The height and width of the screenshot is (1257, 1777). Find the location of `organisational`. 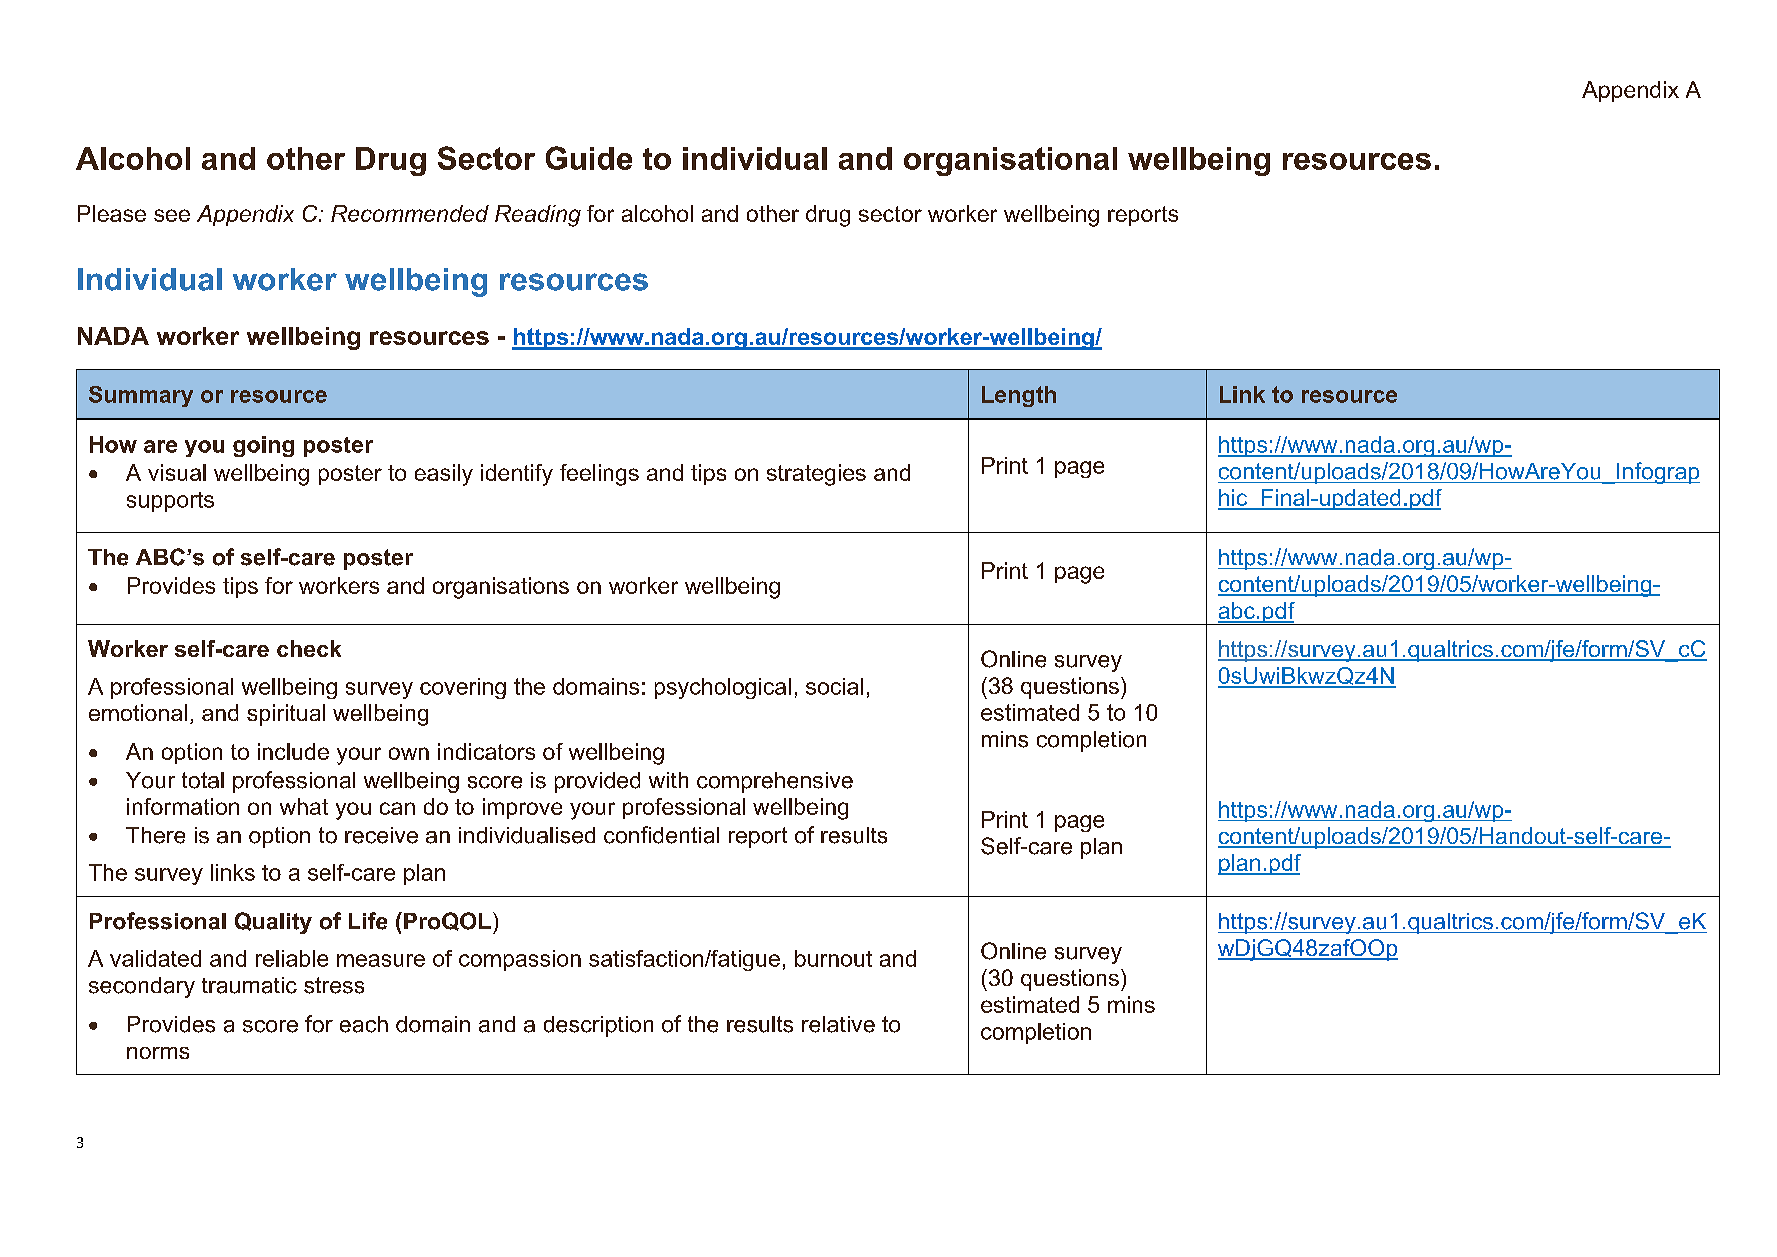

organisational is located at coordinates (1010, 161).
